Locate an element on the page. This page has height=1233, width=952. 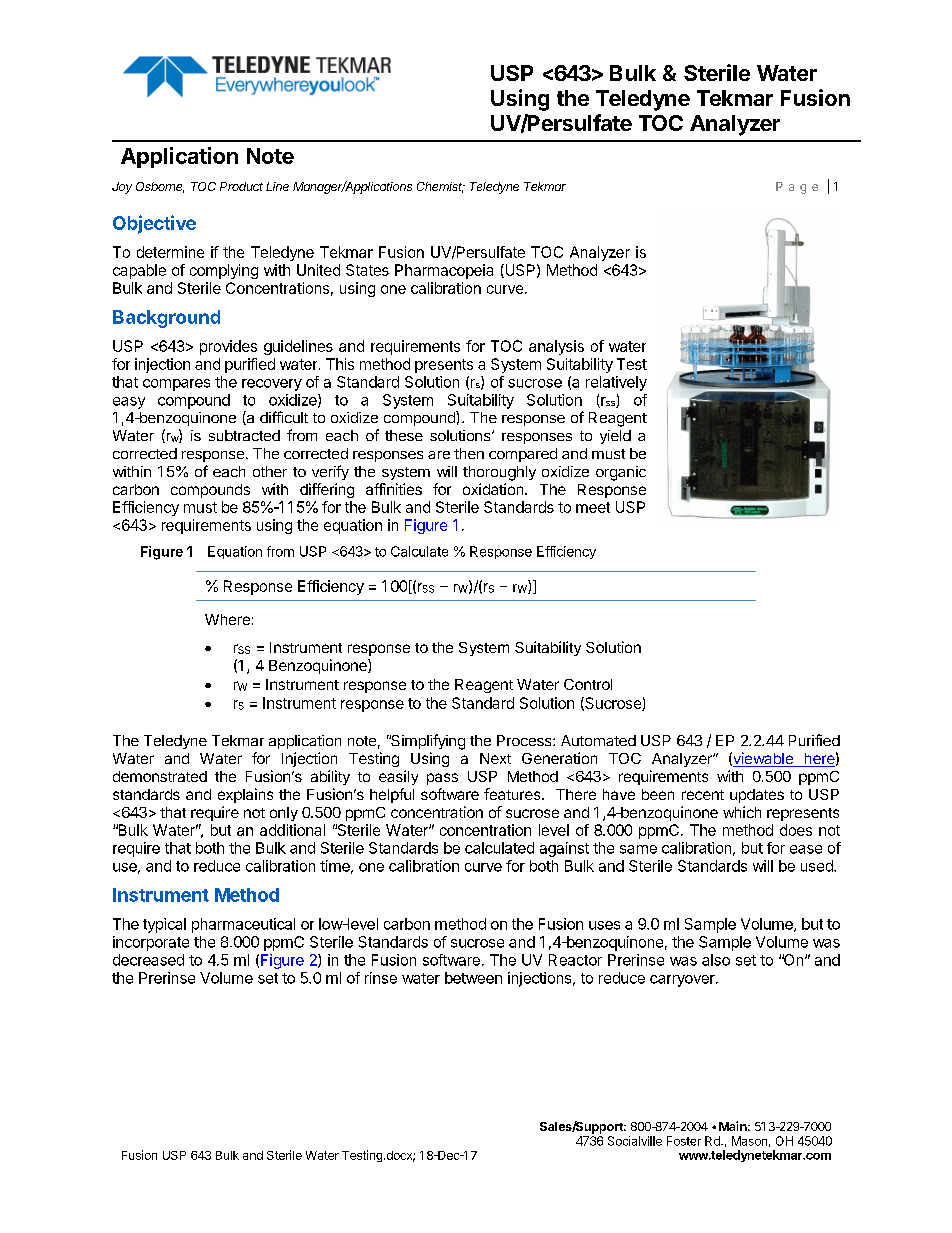
compares is located at coordinates (176, 385).
